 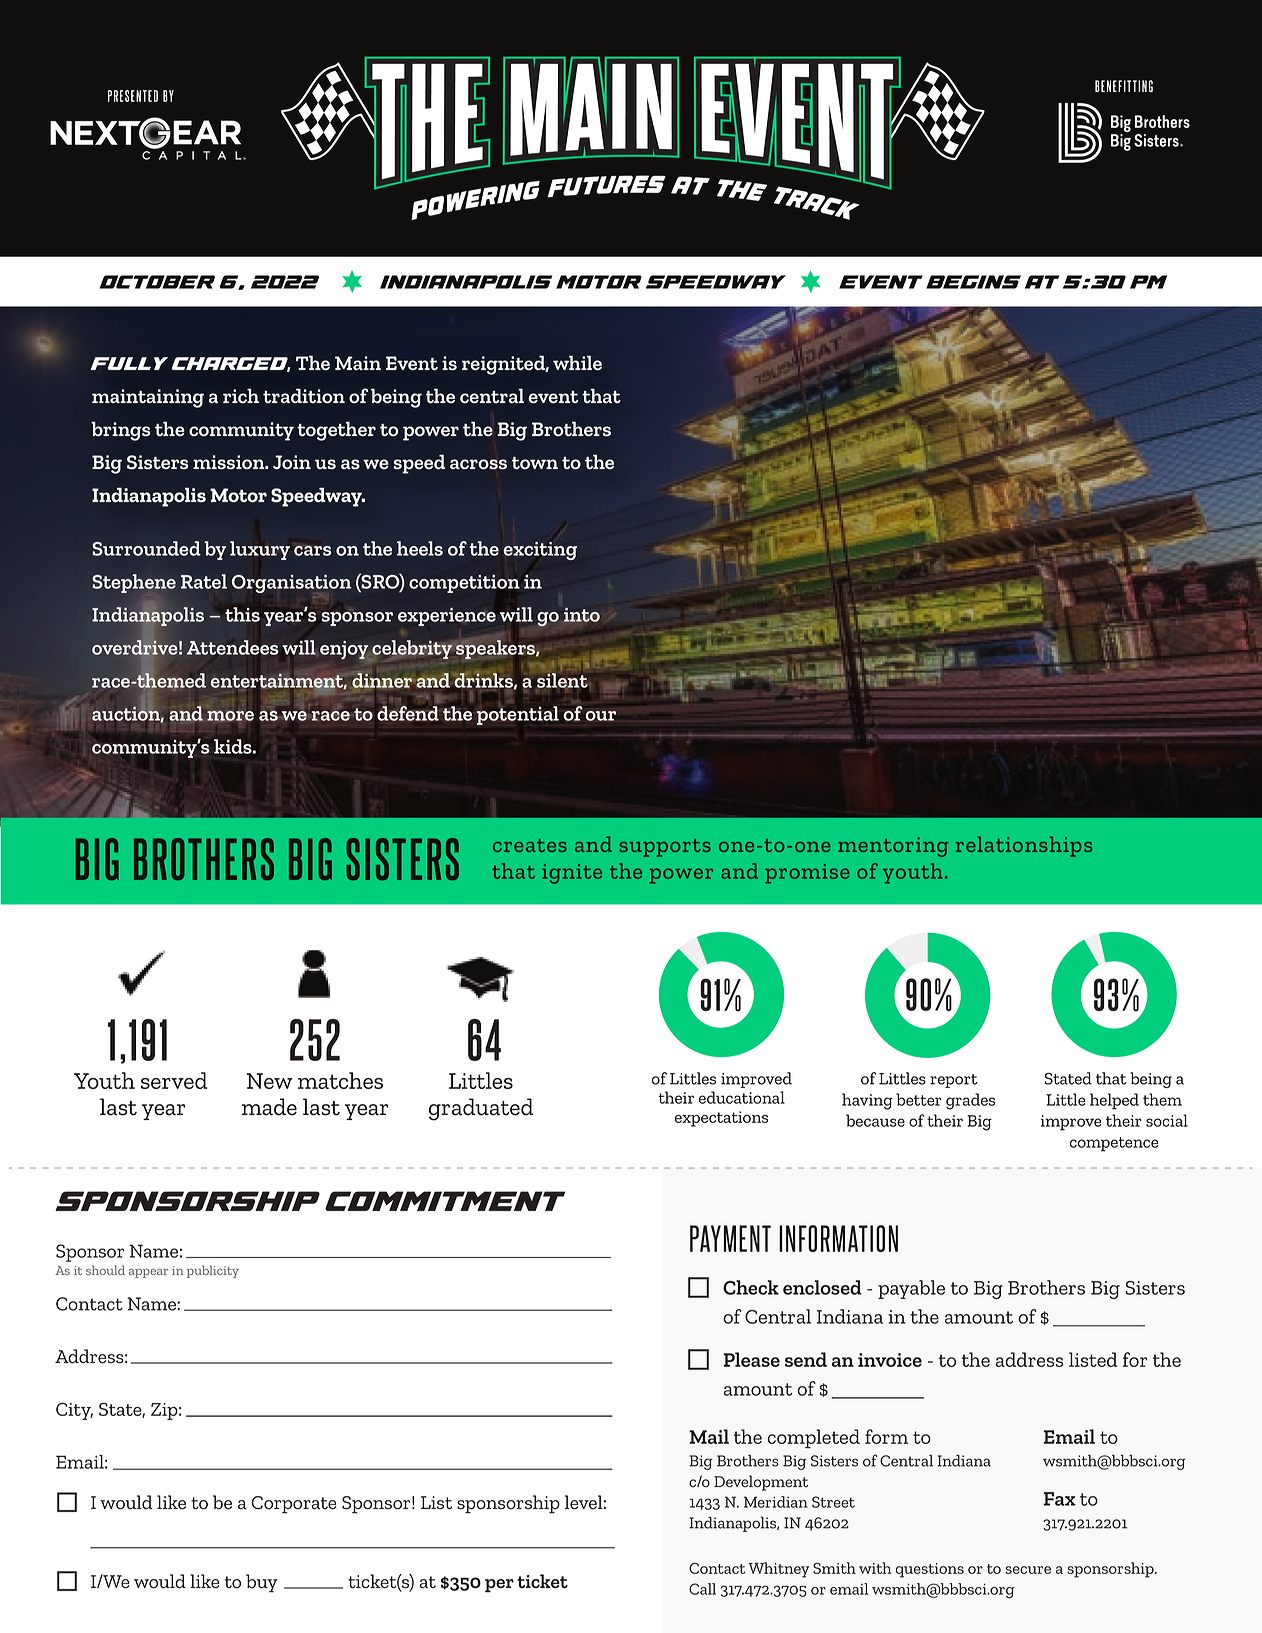 I want to click on grades, so click(x=970, y=1101).
